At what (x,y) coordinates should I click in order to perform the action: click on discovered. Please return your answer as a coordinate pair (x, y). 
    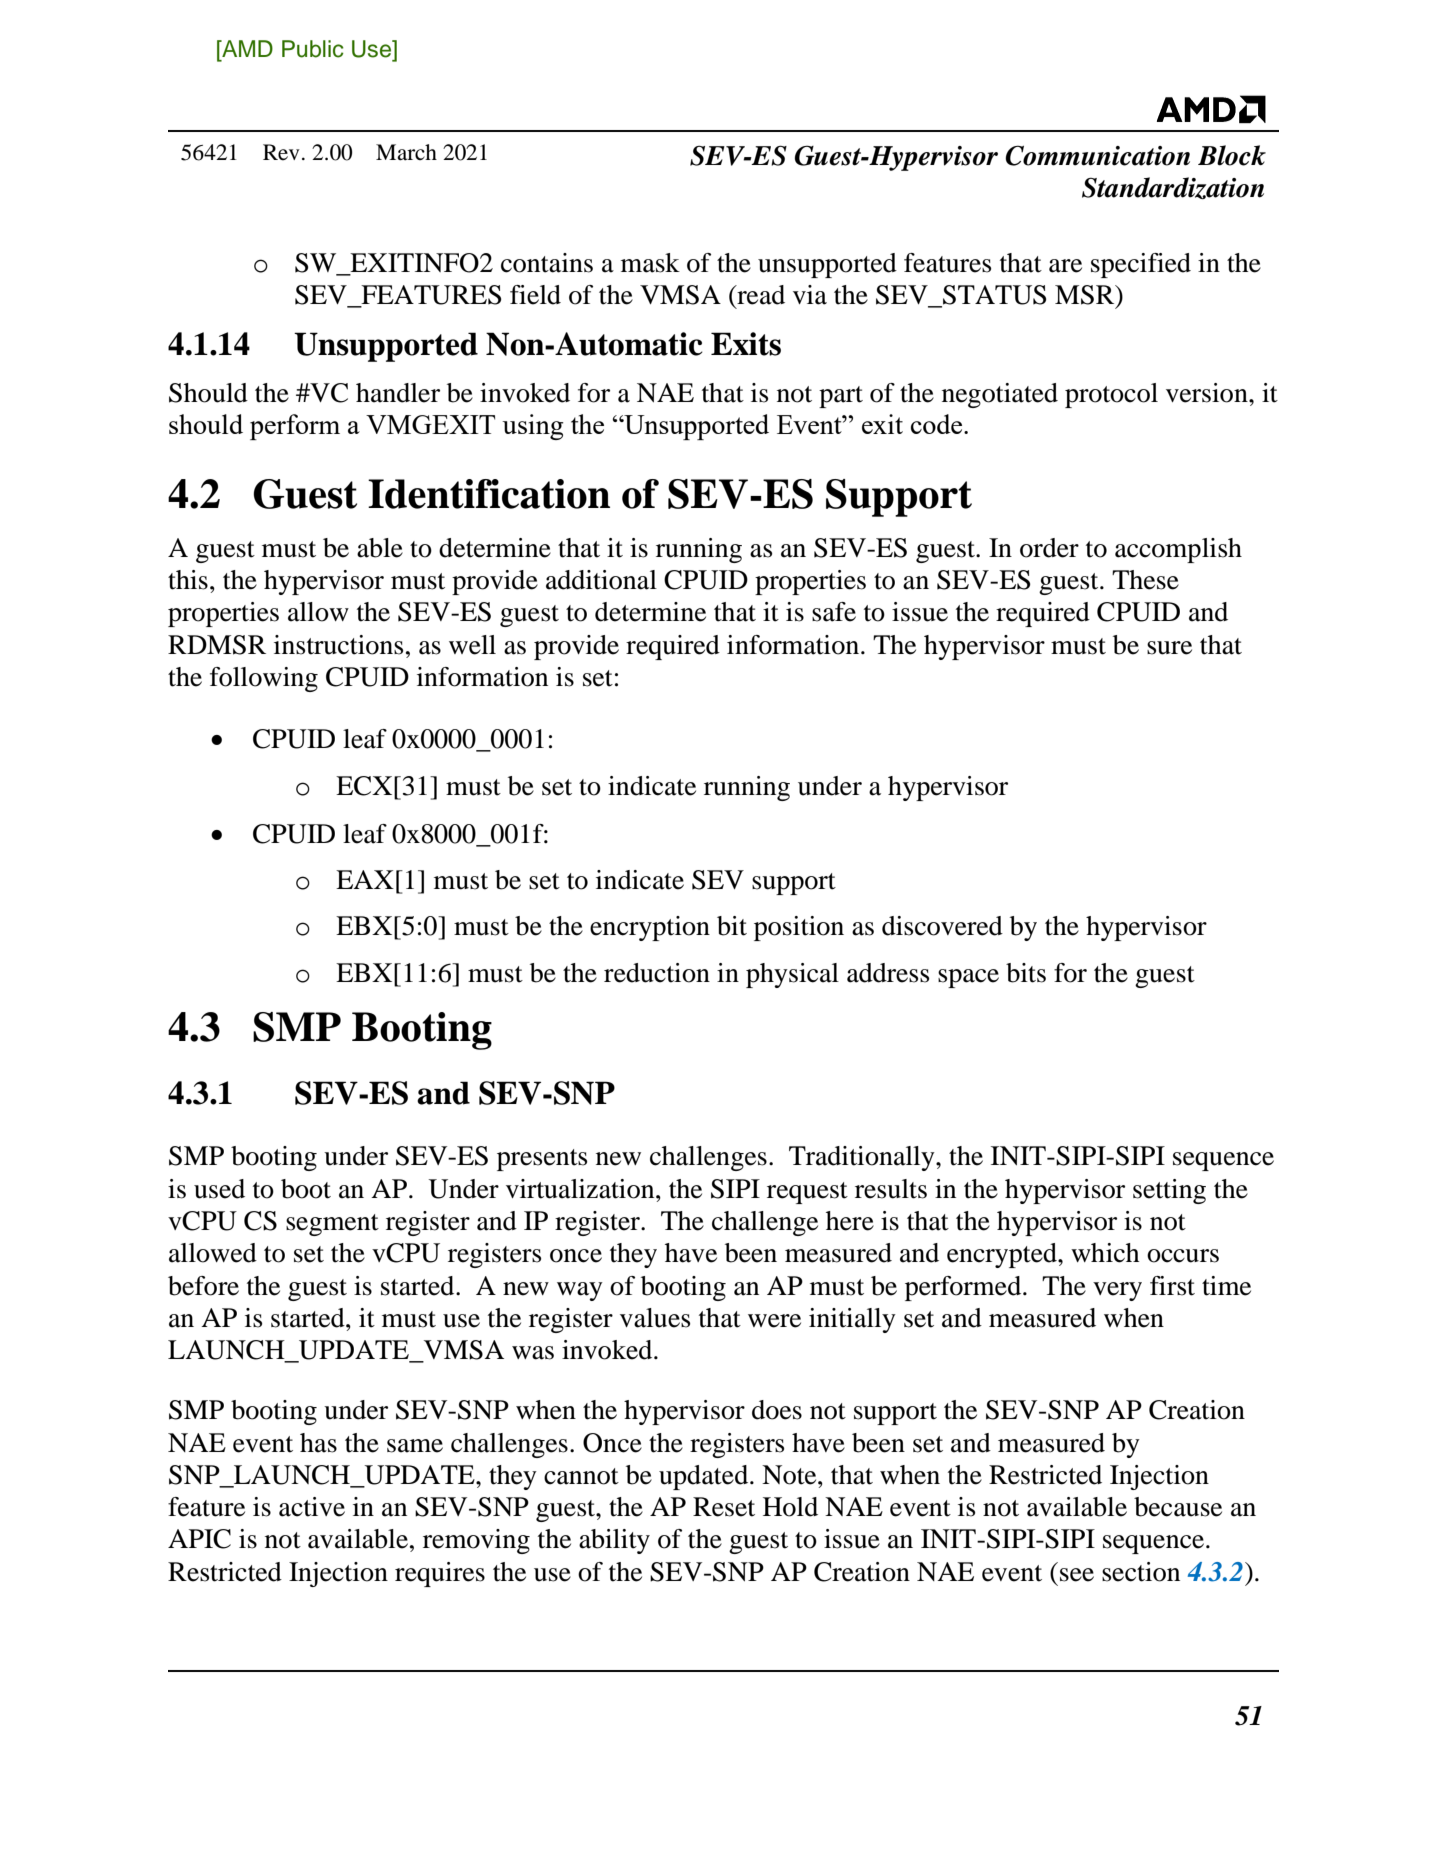
    Looking at the image, I should click on (942, 926).
